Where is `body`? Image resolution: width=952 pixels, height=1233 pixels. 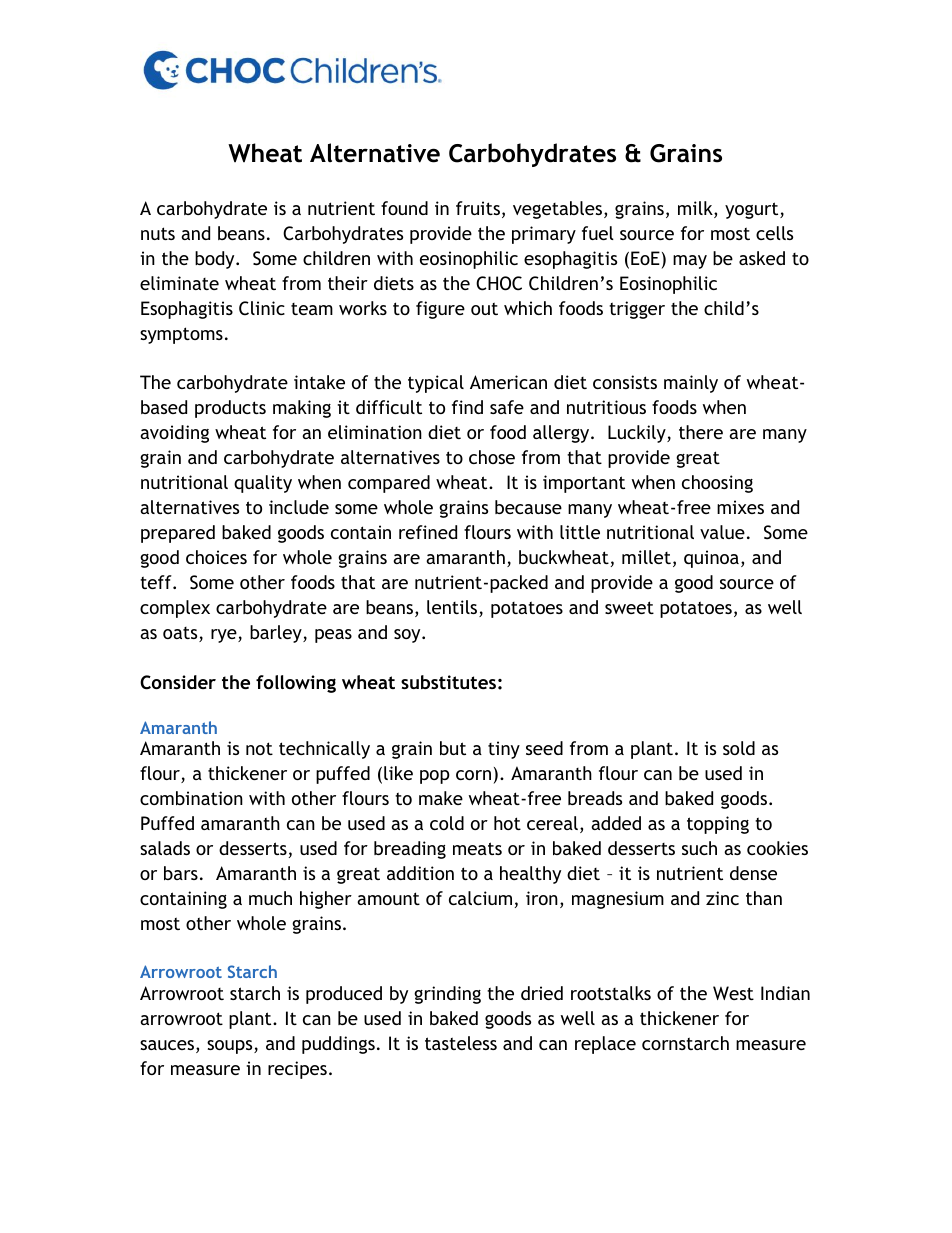
body is located at coordinates (216, 260).
